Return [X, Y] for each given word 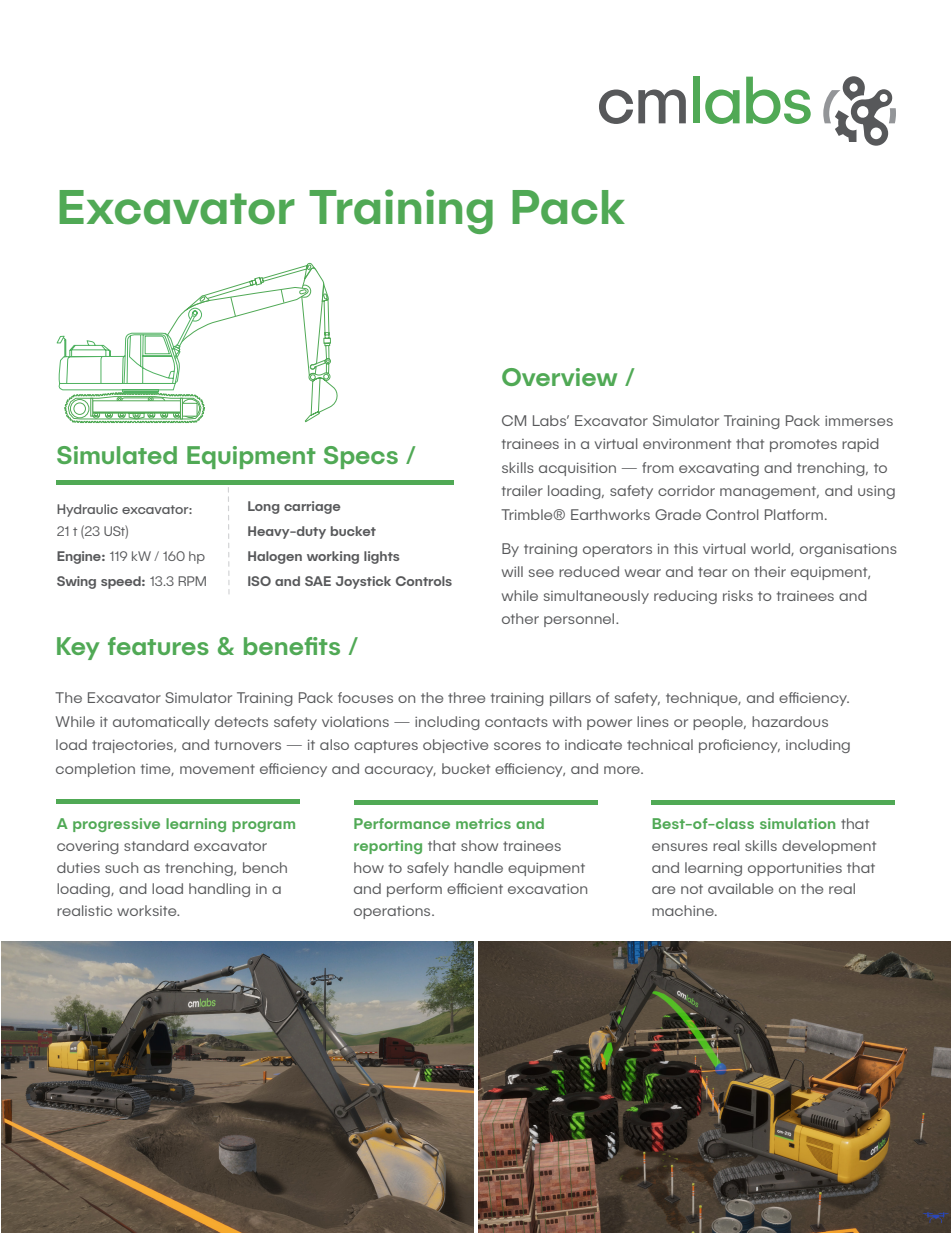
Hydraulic [87, 510]
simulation [797, 823]
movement [217, 769]
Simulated [117, 455]
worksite [148, 910]
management [769, 492]
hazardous [790, 721]
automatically [161, 723]
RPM [192, 581]
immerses [859, 421]
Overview [559, 377]
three [466, 697]
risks [738, 595]
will [512, 571]
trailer [522, 490]
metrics [483, 823]
